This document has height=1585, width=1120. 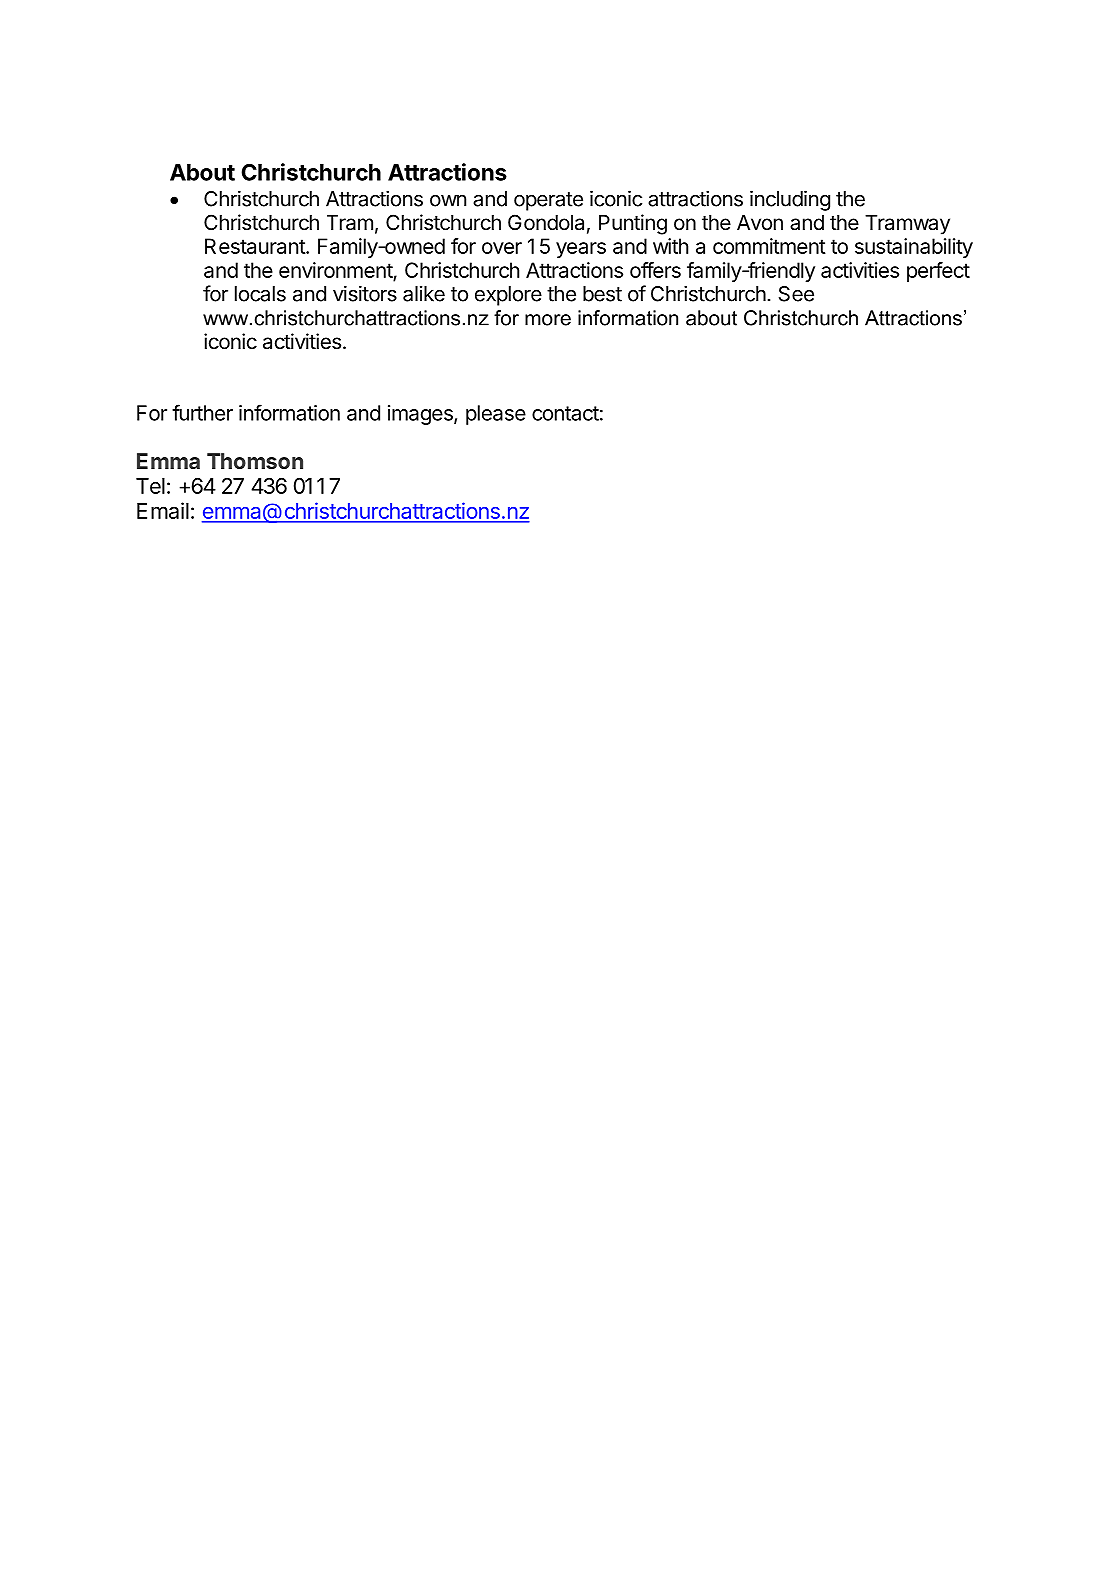 I want to click on years, so click(x=581, y=250).
